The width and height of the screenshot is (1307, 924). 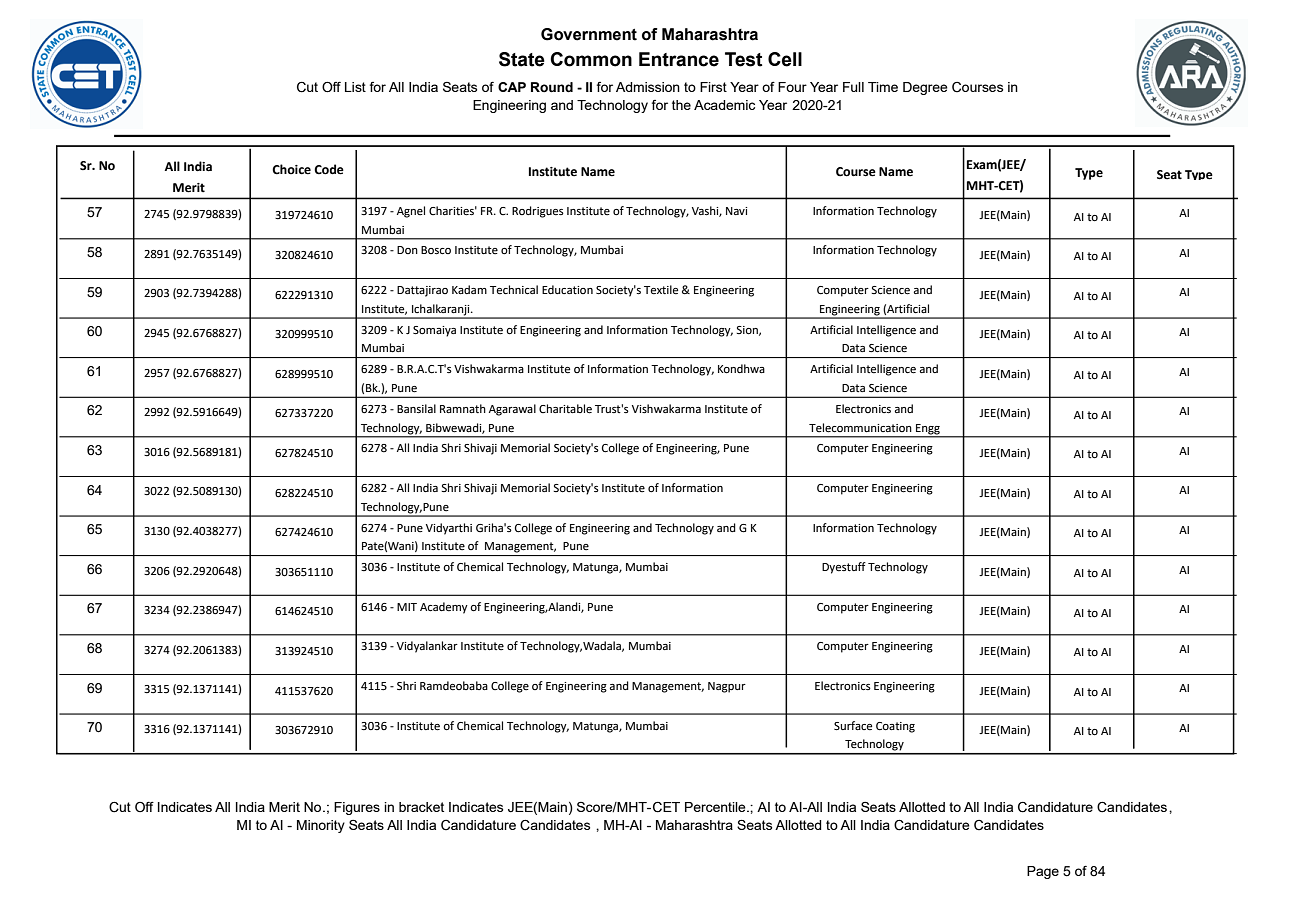 What do you see at coordinates (355, 87) in the screenshot?
I see `List` at bounding box center [355, 87].
